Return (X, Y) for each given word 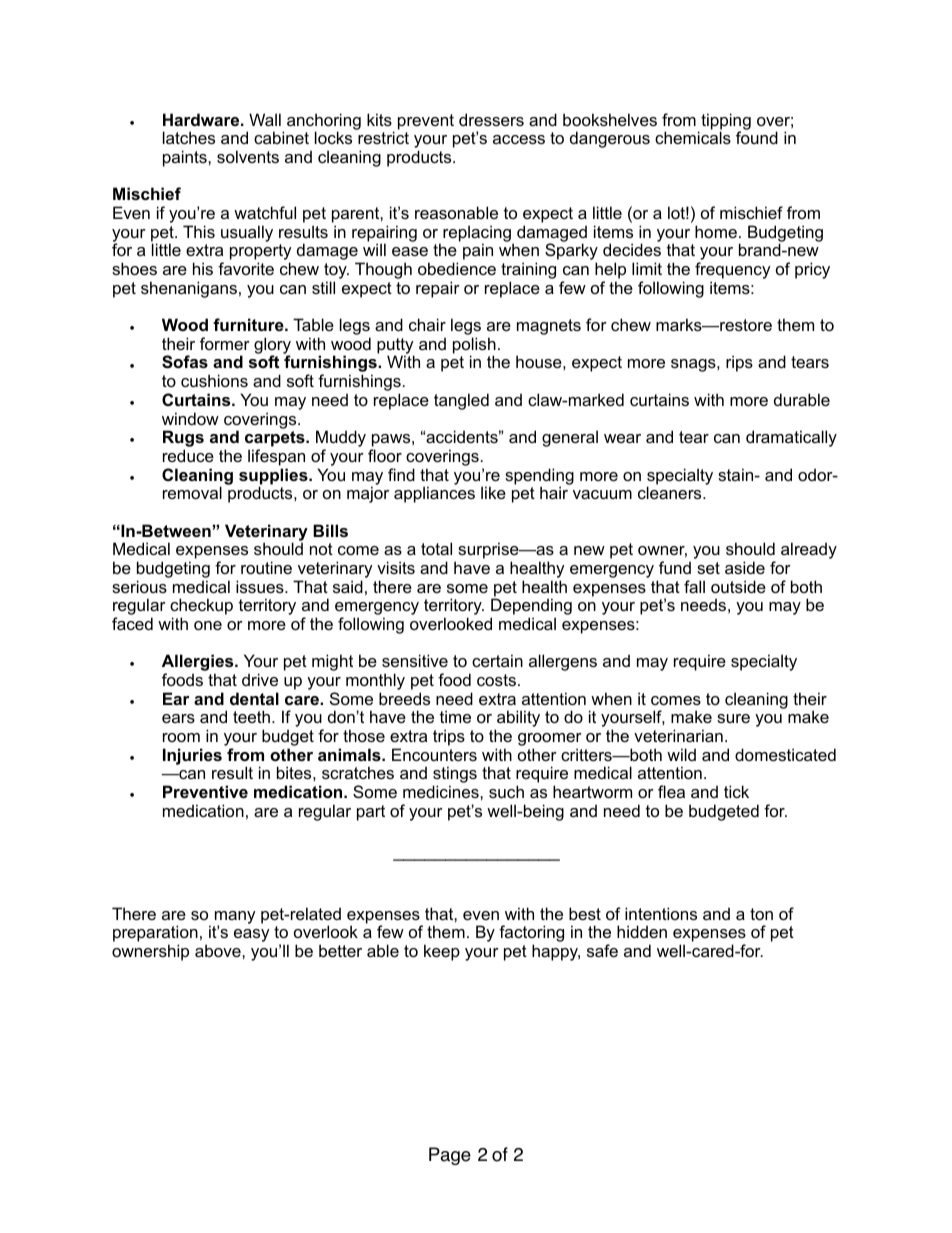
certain (497, 660)
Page (450, 1156)
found (757, 137)
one (208, 625)
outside (738, 586)
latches (189, 137)
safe (602, 950)
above (219, 950)
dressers (491, 119)
